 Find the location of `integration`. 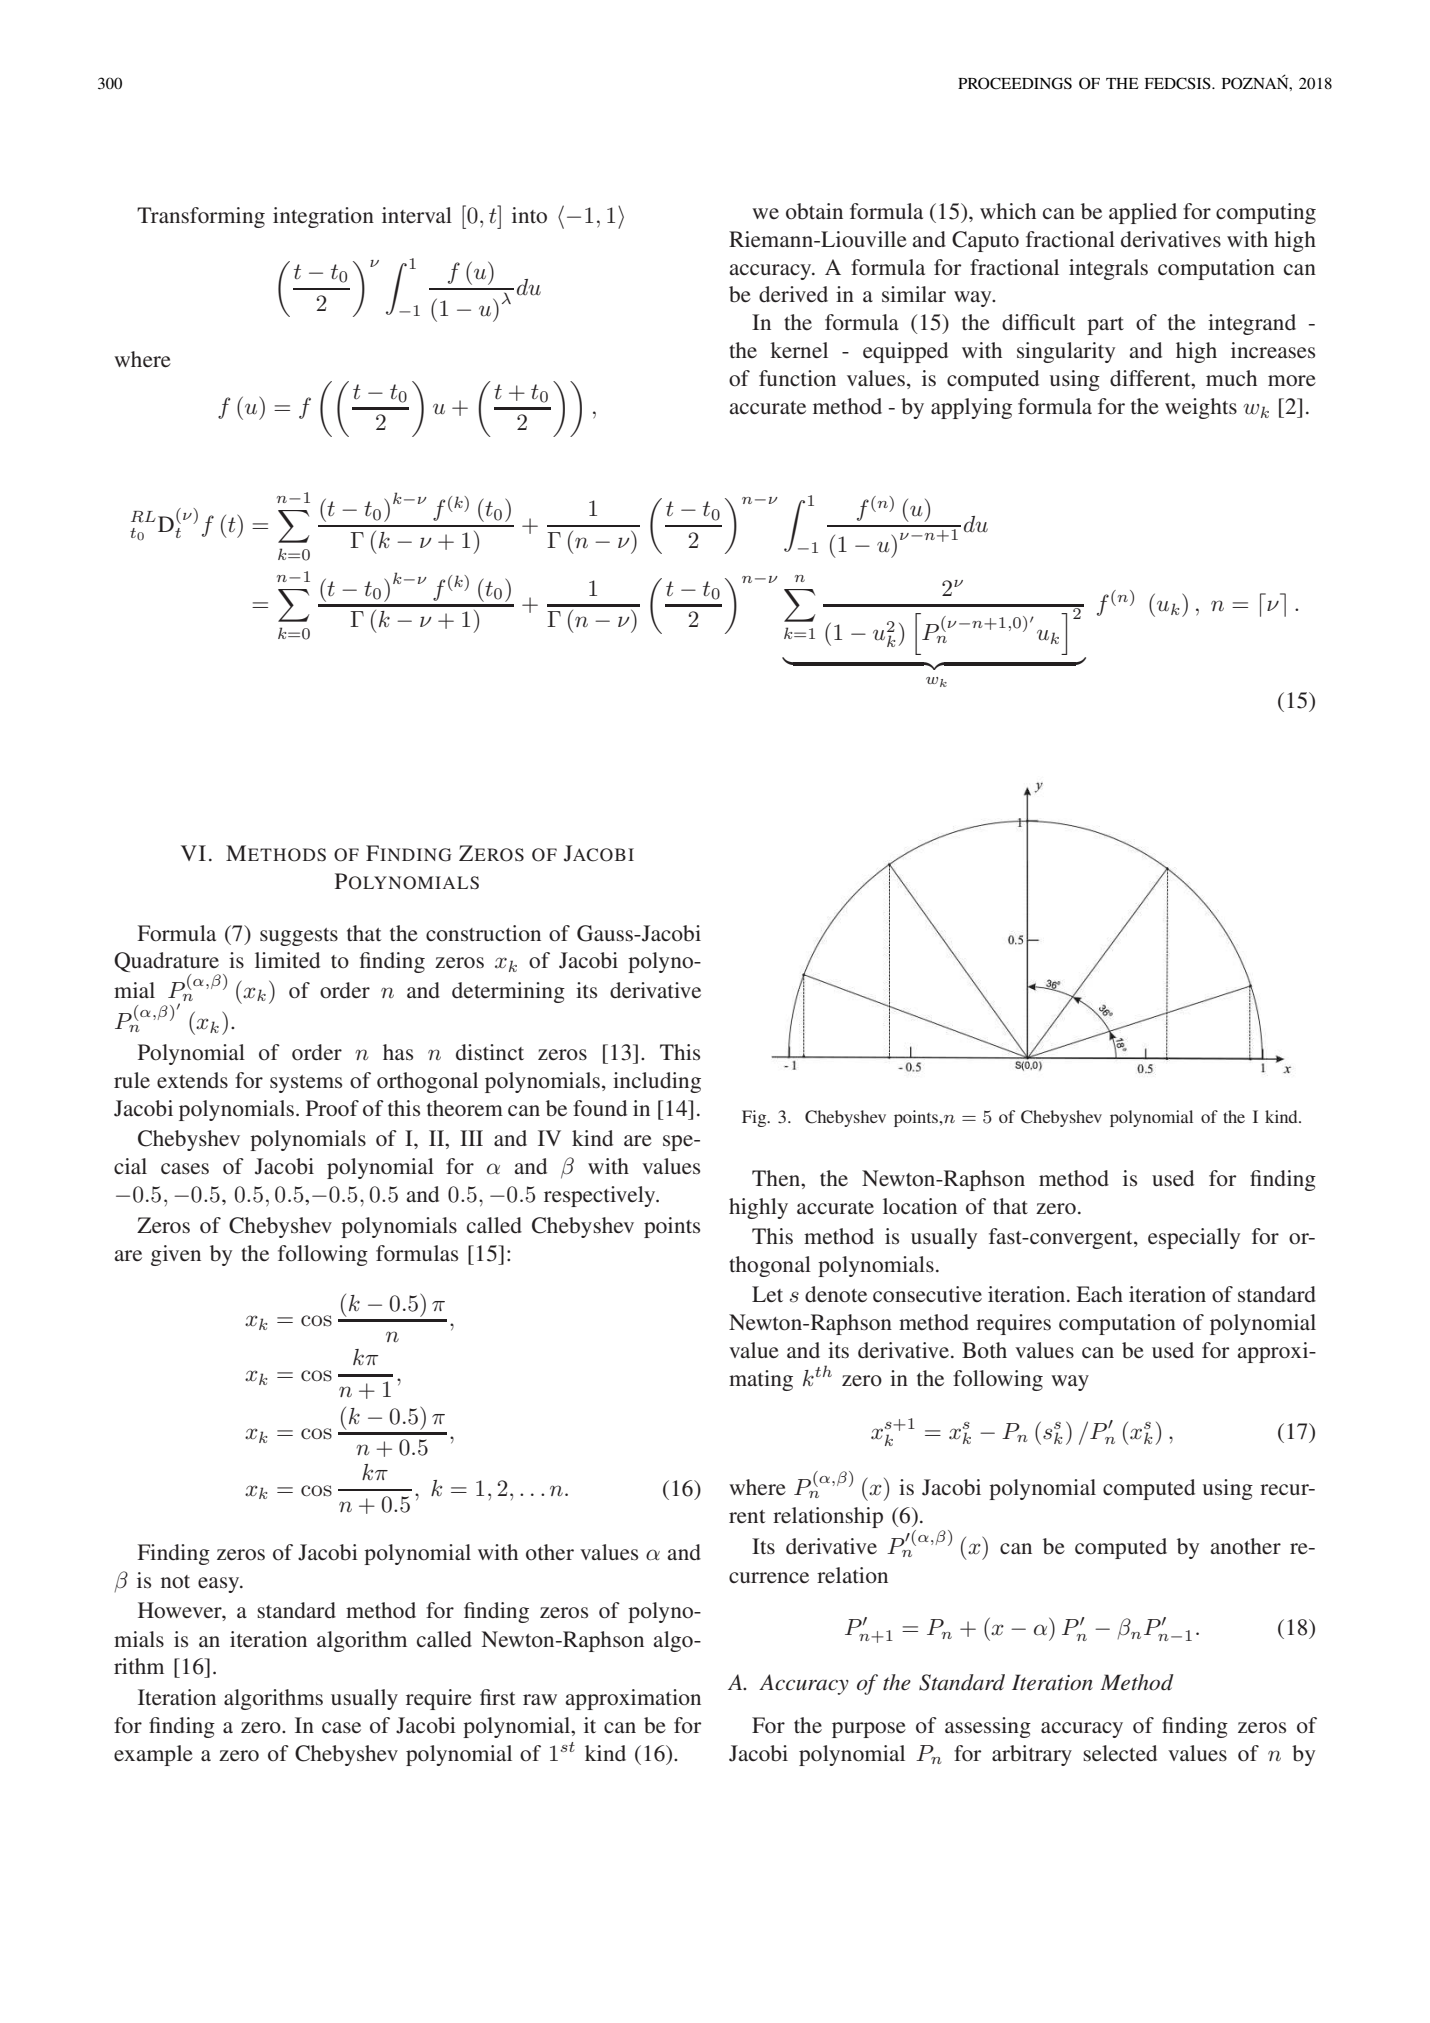

integration is located at coordinates (323, 217).
